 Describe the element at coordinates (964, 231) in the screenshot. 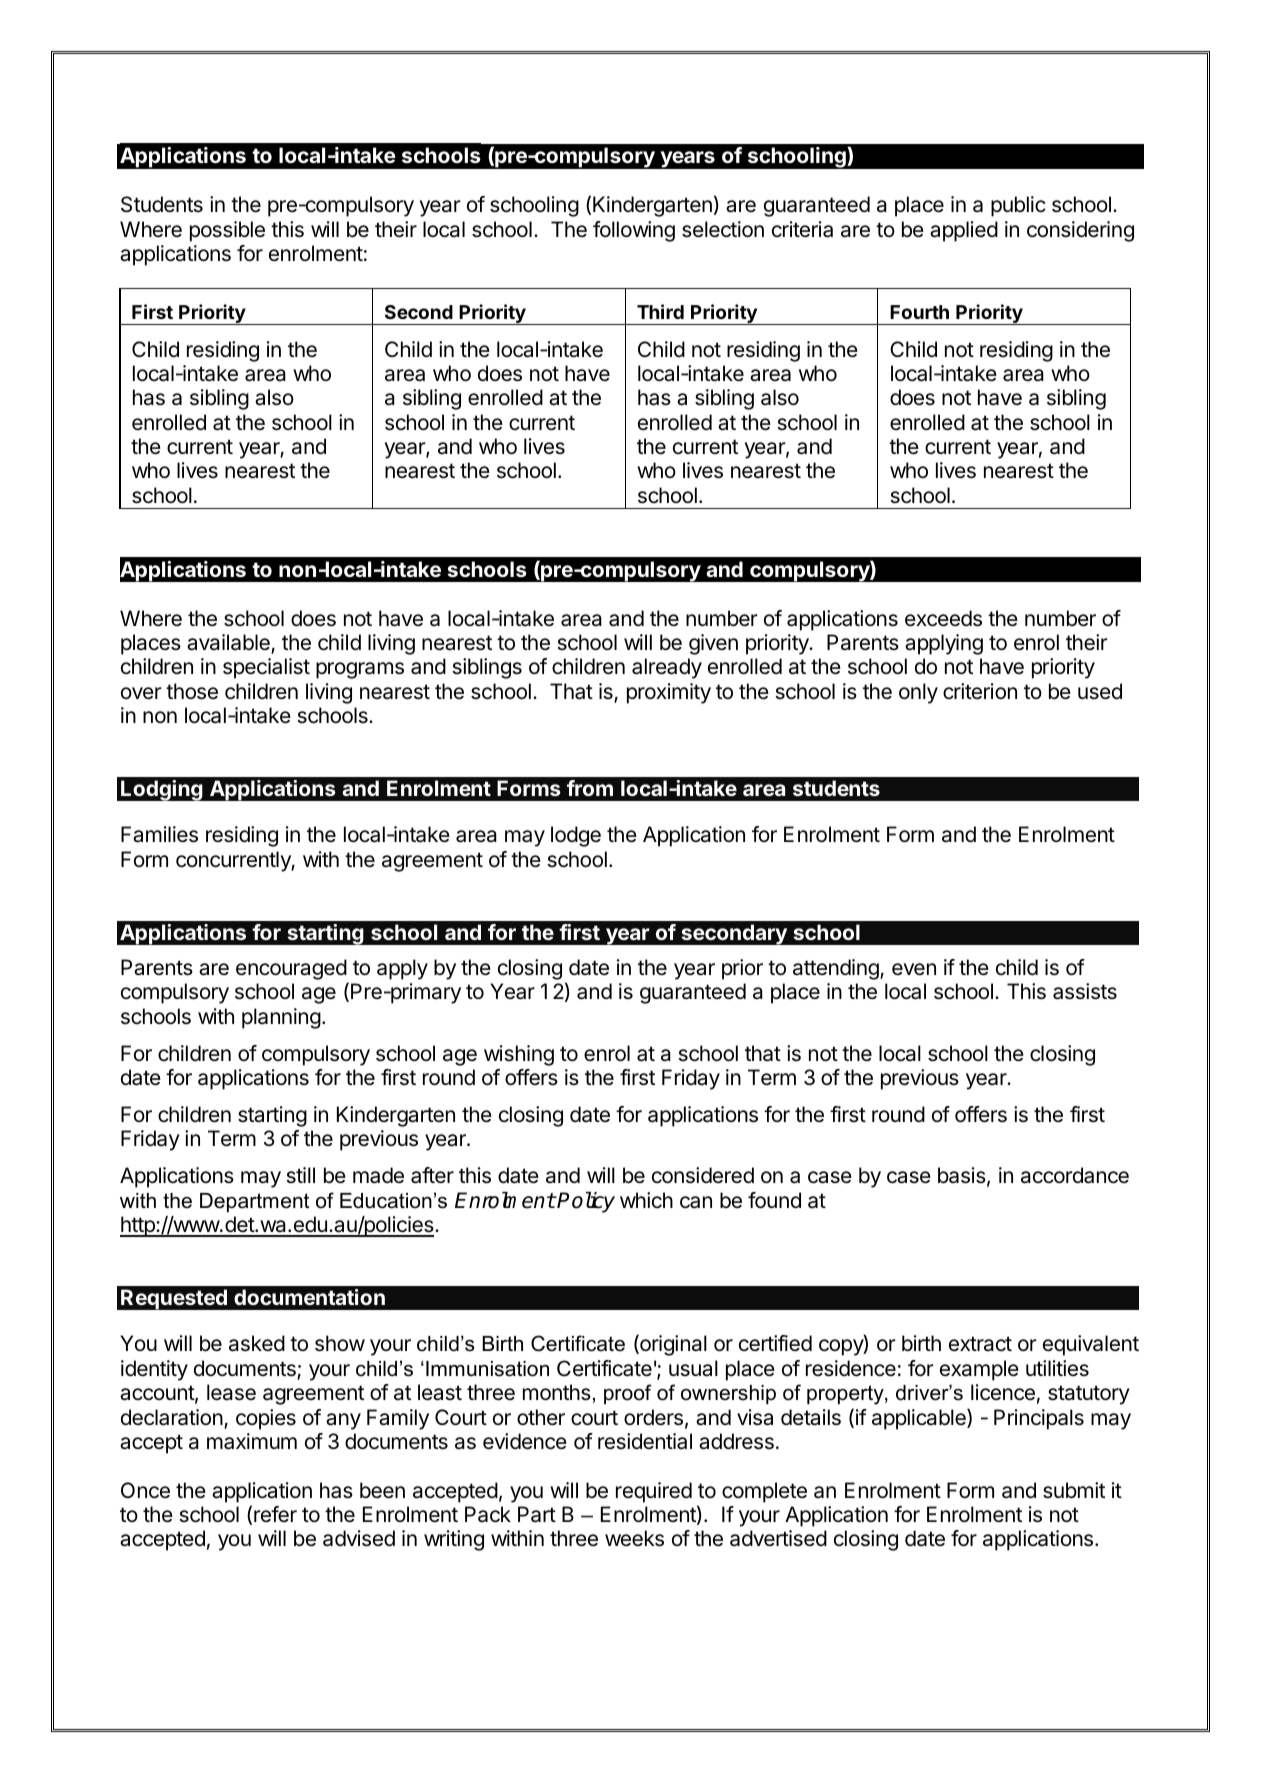

I see `applied` at that location.
